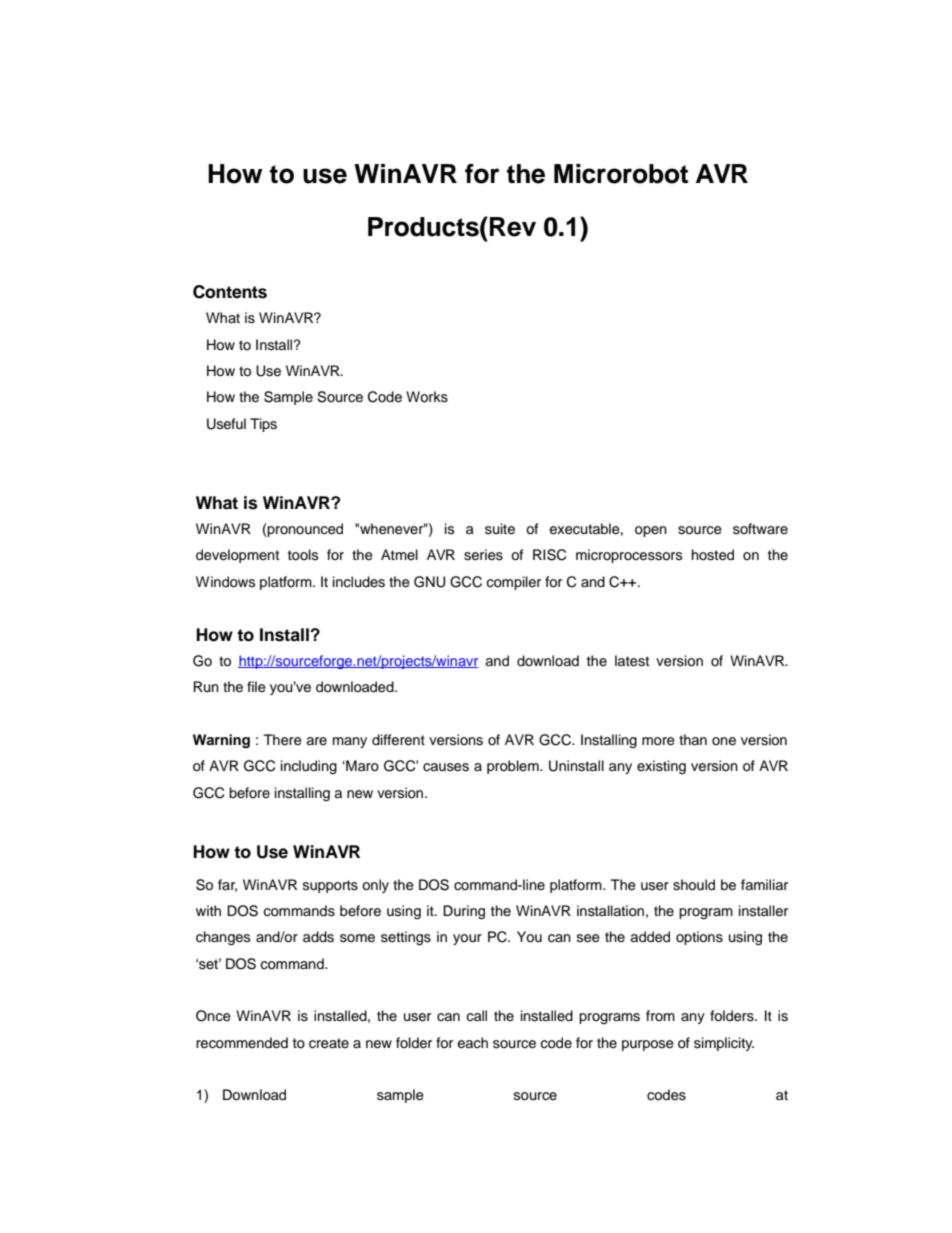  Describe the element at coordinates (500, 529) in the page. I see `suite` at that location.
